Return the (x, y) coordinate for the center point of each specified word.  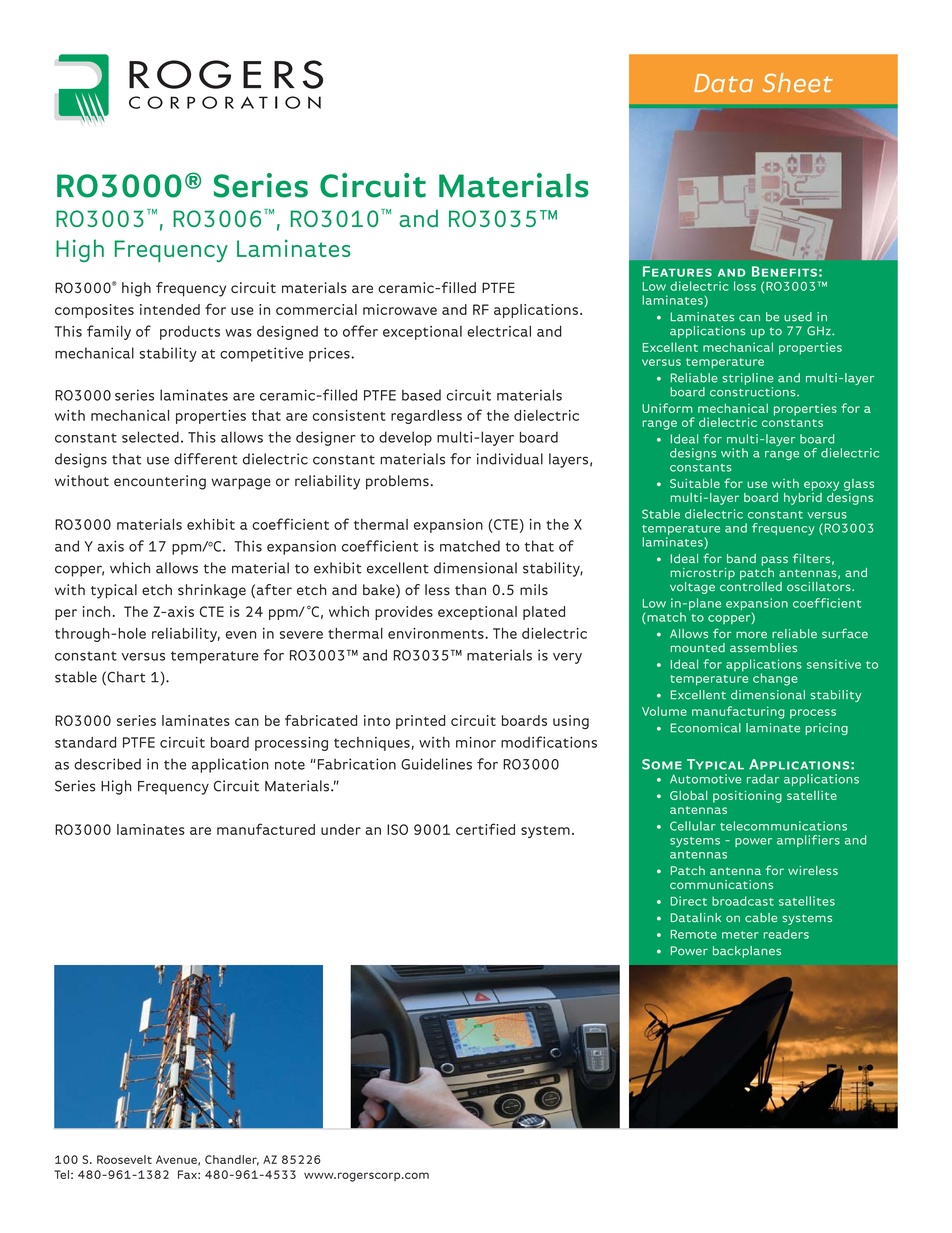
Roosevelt (124, 1159)
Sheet (798, 82)
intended (170, 309)
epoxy (821, 486)
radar (763, 779)
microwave (400, 309)
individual (510, 459)
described (107, 764)
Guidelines (436, 764)
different (205, 459)
